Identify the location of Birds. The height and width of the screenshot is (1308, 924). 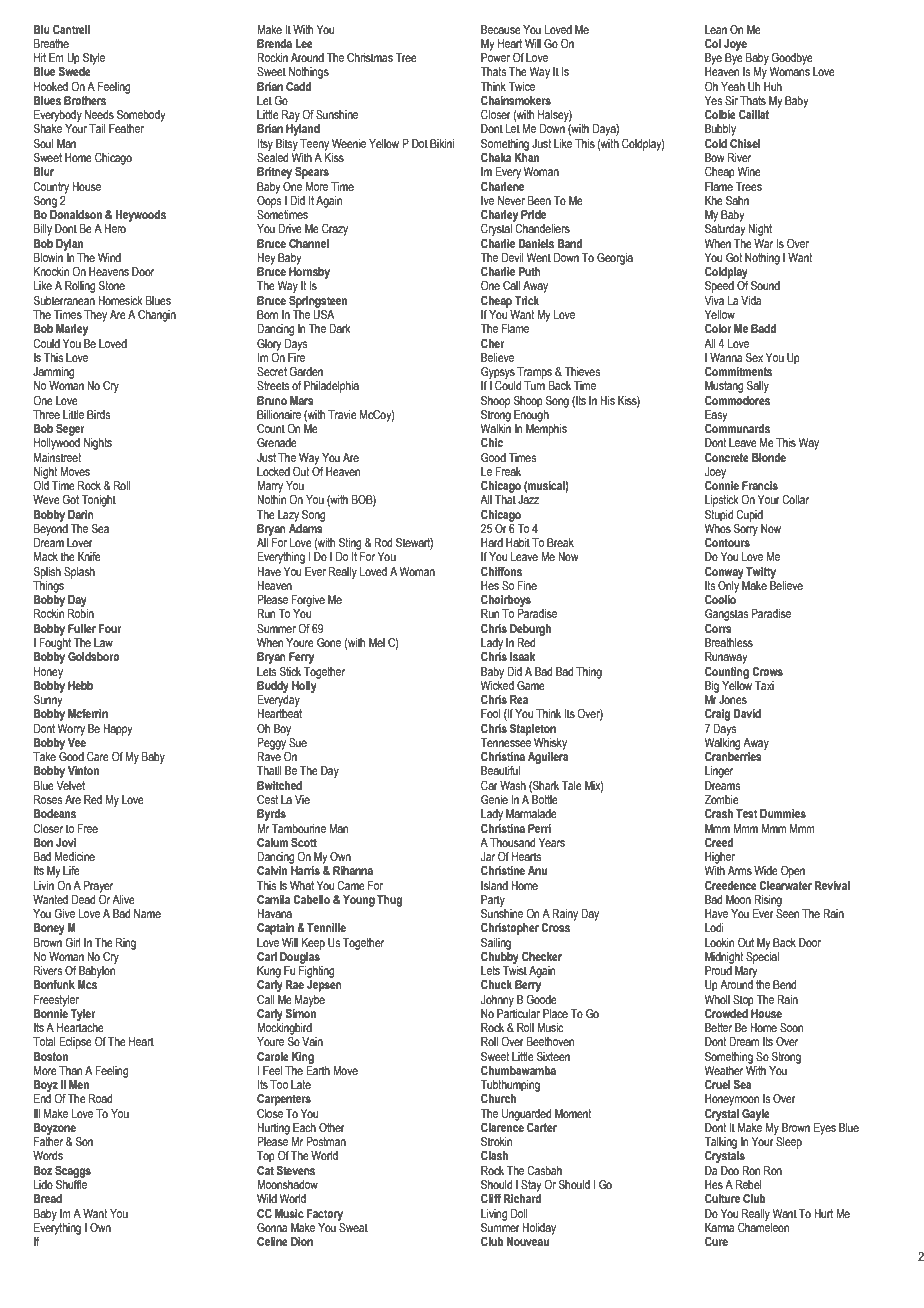
(98, 414).
